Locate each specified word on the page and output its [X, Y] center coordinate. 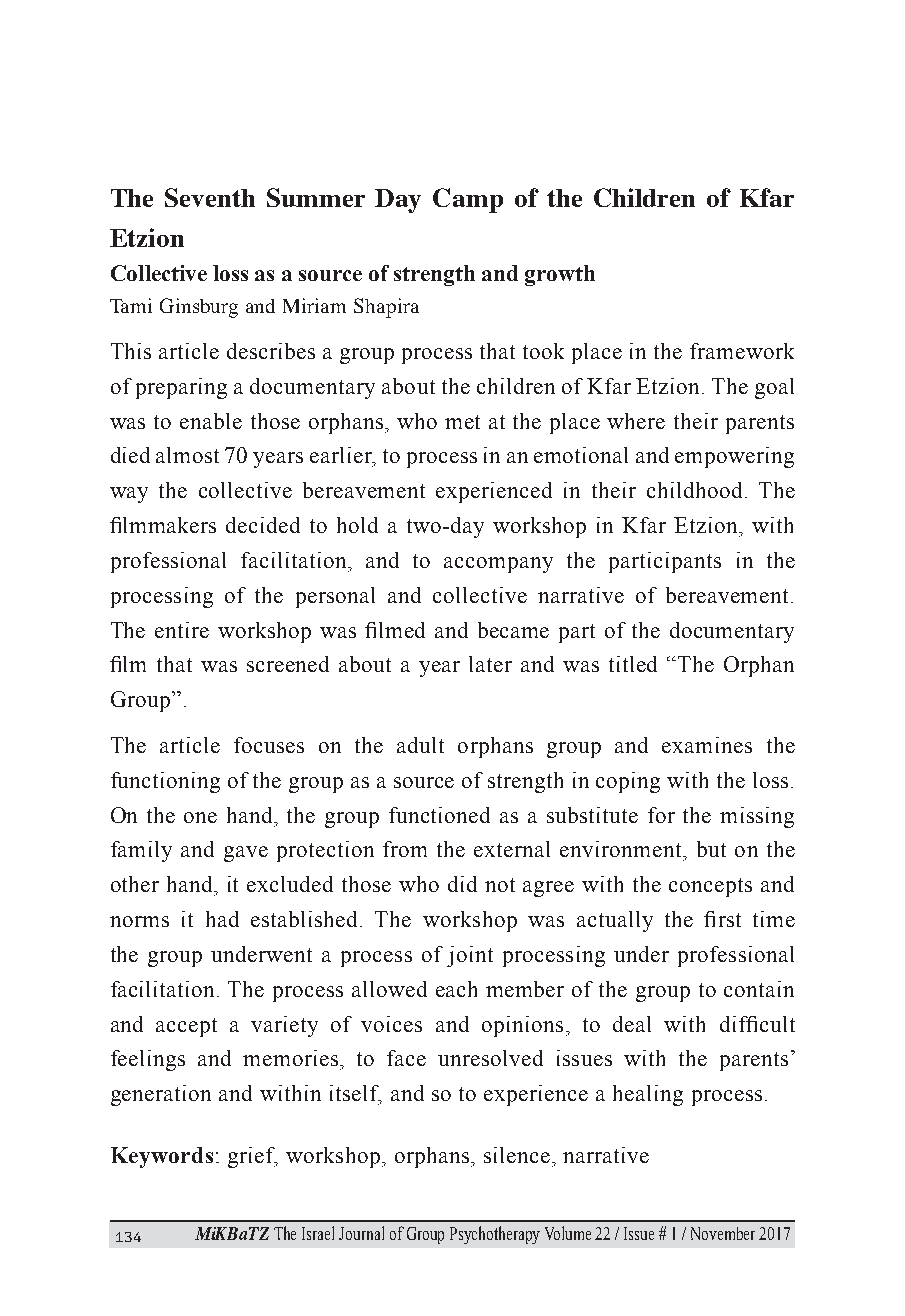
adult [420, 745]
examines [707, 745]
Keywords [162, 1157]
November [723, 1233]
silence [517, 1155]
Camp [468, 200]
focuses [269, 745]
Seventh [210, 197]
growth [560, 275]
